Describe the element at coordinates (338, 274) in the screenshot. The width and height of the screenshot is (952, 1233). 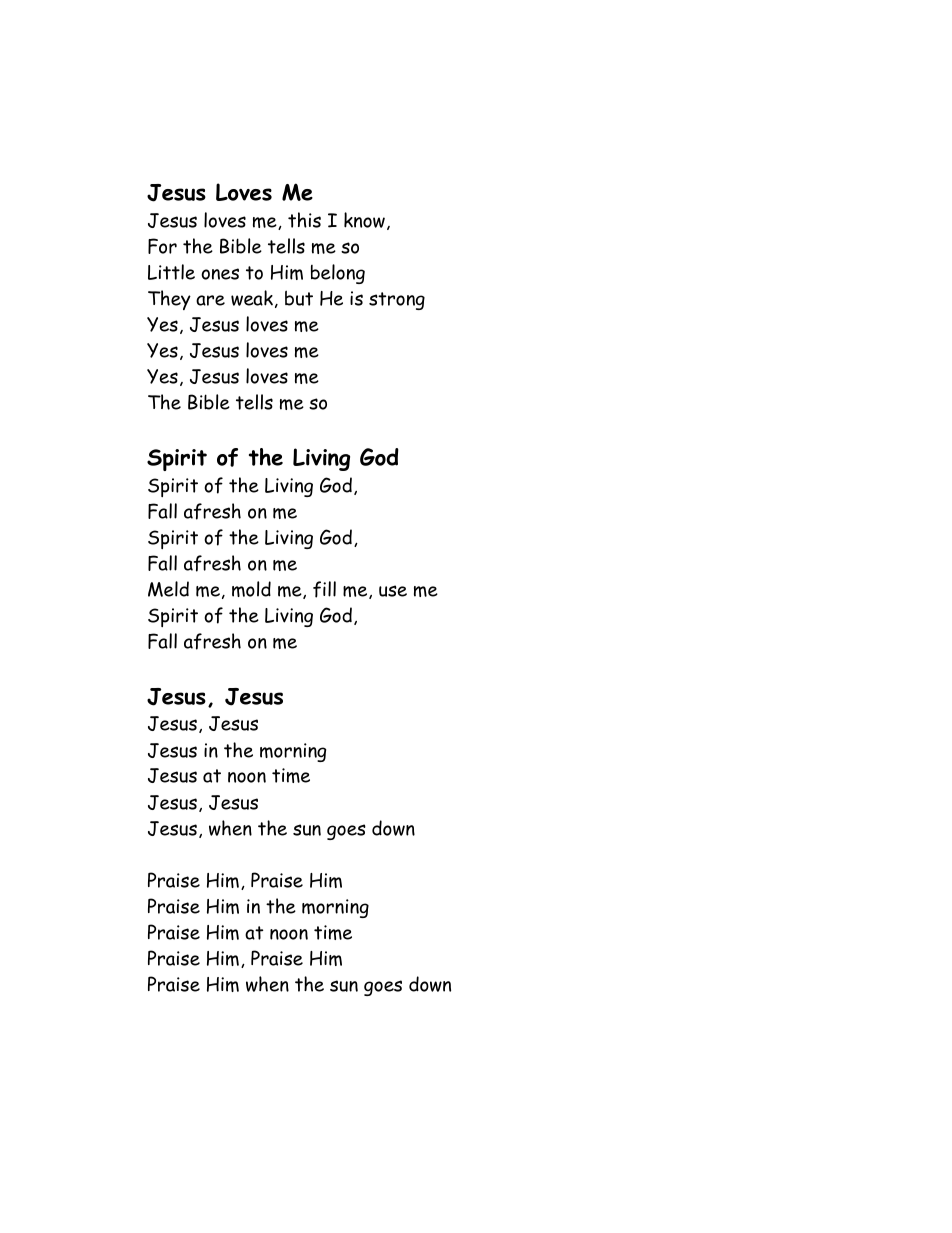
I see `belong` at that location.
